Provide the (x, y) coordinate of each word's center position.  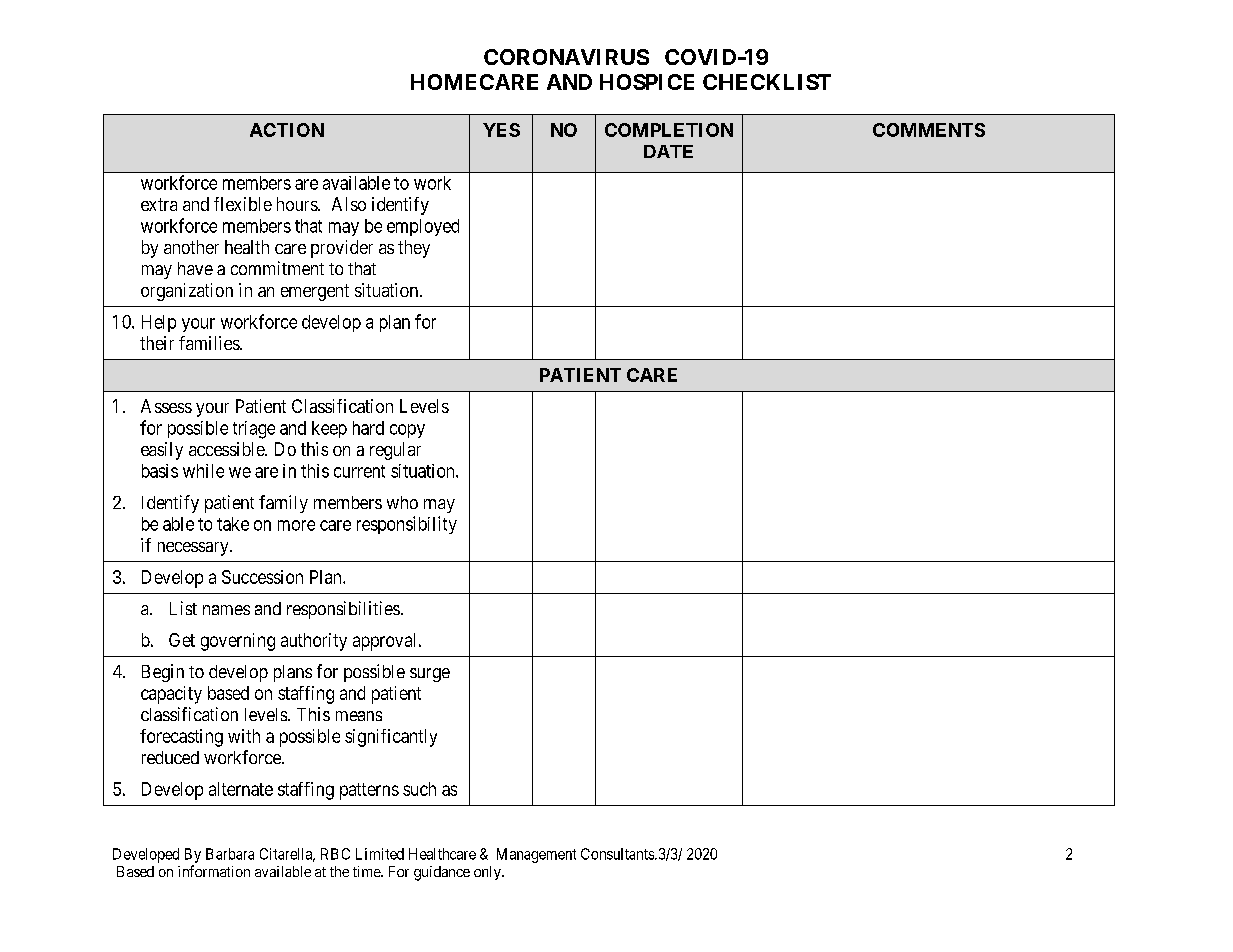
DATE (668, 151)
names (226, 610)
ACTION (287, 130)
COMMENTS (929, 130)
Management (536, 855)
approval (386, 642)
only (488, 873)
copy (407, 431)
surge (430, 675)
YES (501, 130)
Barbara (230, 854)
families (210, 343)
